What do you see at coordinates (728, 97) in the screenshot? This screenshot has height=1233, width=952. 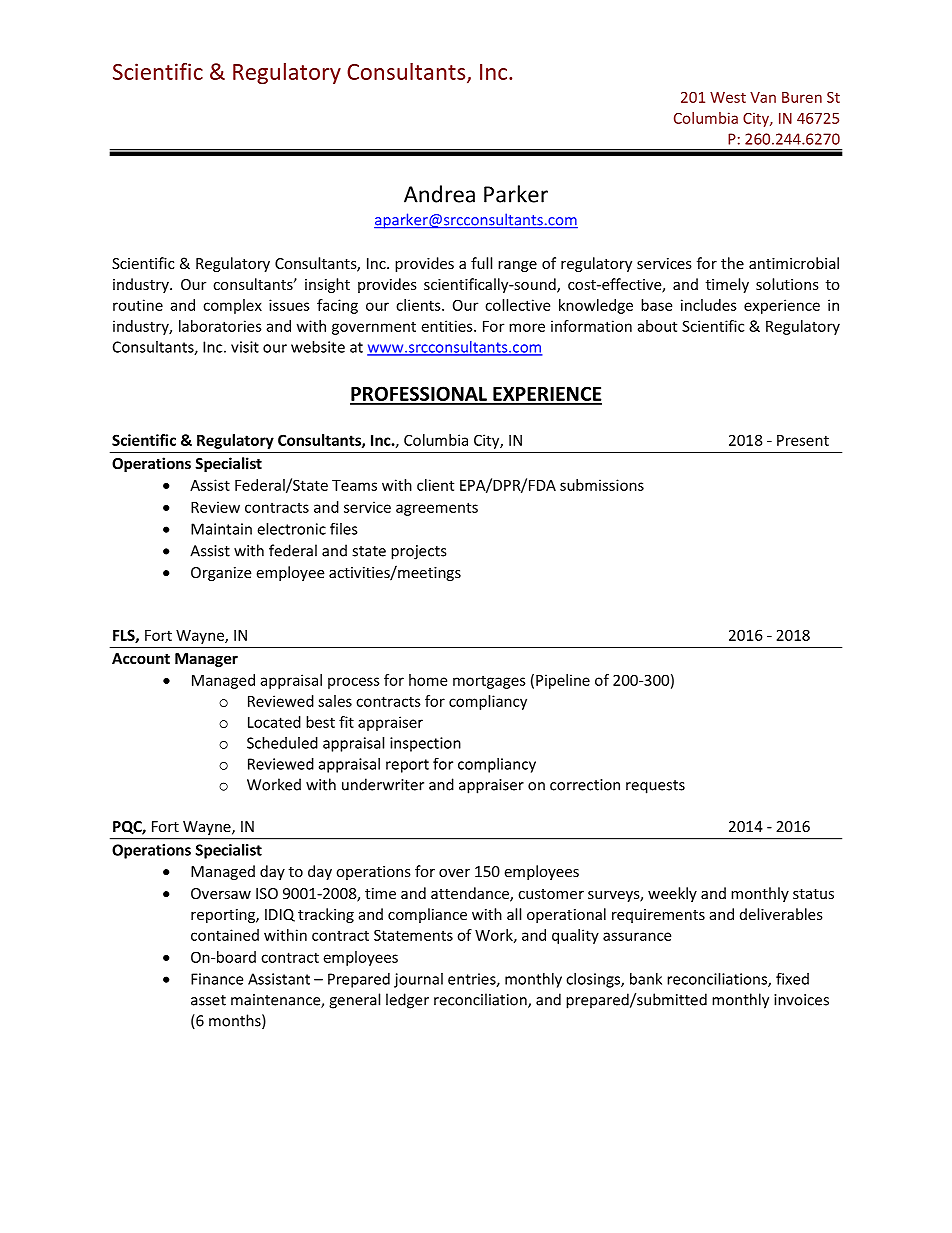 I see `West` at bounding box center [728, 97].
